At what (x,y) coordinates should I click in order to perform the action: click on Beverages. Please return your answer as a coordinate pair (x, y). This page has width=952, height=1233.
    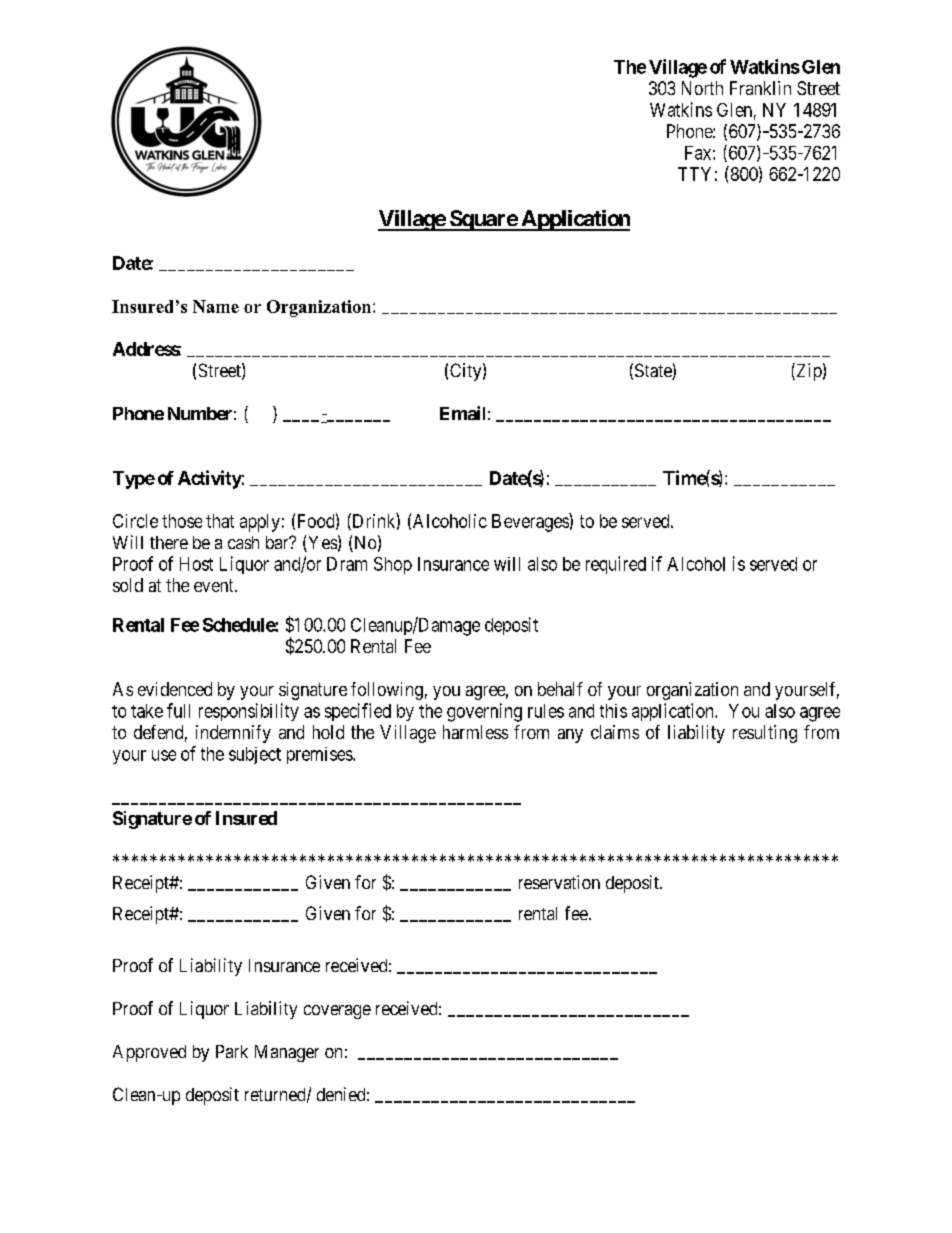
    Looking at the image, I should click on (531, 522).
